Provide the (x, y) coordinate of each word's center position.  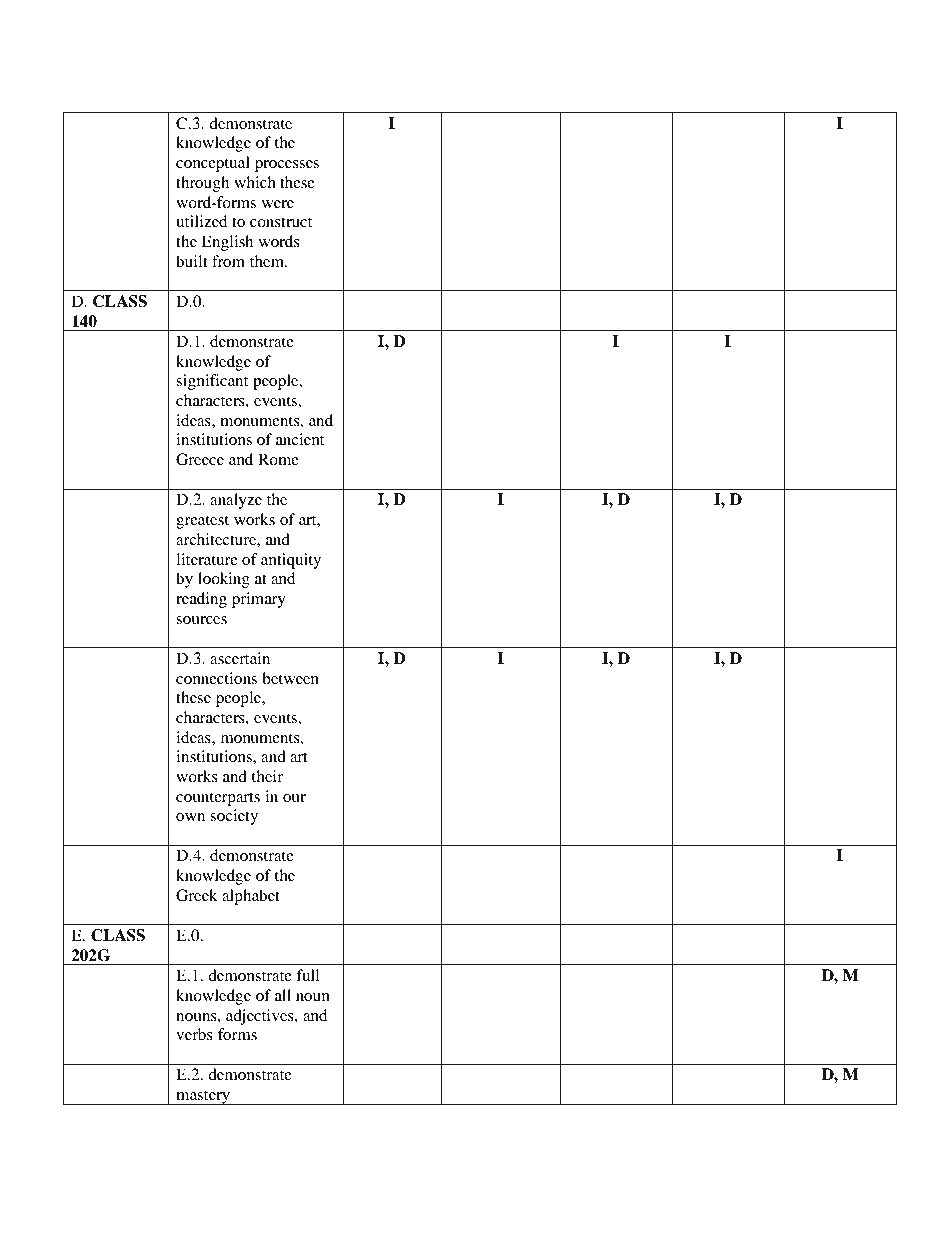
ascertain (240, 658)
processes (287, 166)
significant (212, 382)
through (202, 184)
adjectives (261, 1017)
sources (201, 620)
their (267, 776)
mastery (203, 1097)
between (290, 678)
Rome (278, 459)
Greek (197, 895)
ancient (300, 439)
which (255, 182)
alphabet (251, 897)
